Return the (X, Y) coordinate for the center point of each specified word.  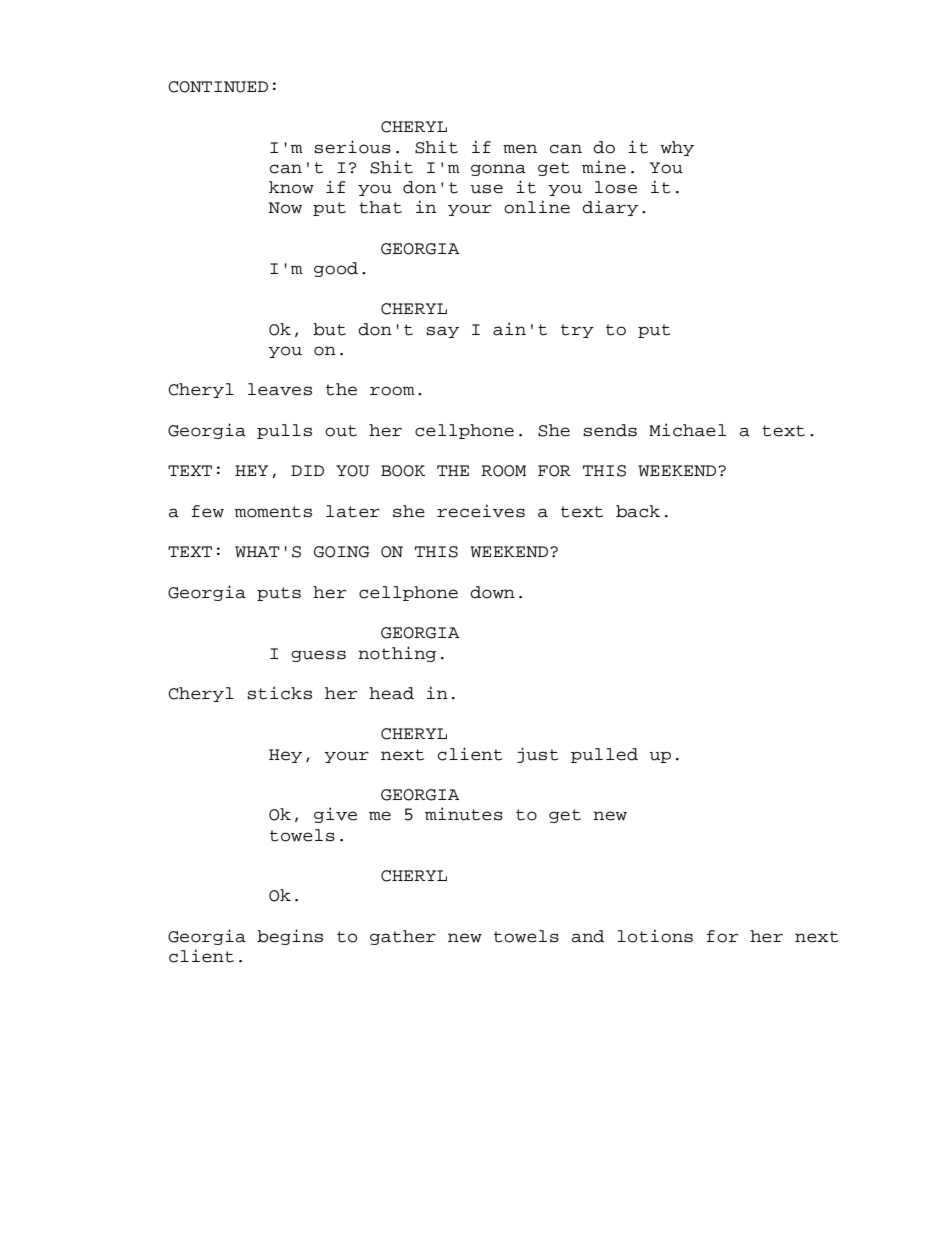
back (638, 511)
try (577, 331)
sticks (279, 693)
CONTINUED (218, 87)
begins (290, 937)
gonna (498, 170)
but (329, 329)
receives (481, 511)
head (391, 693)
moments (273, 512)
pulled (604, 755)
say (442, 332)
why (677, 148)
